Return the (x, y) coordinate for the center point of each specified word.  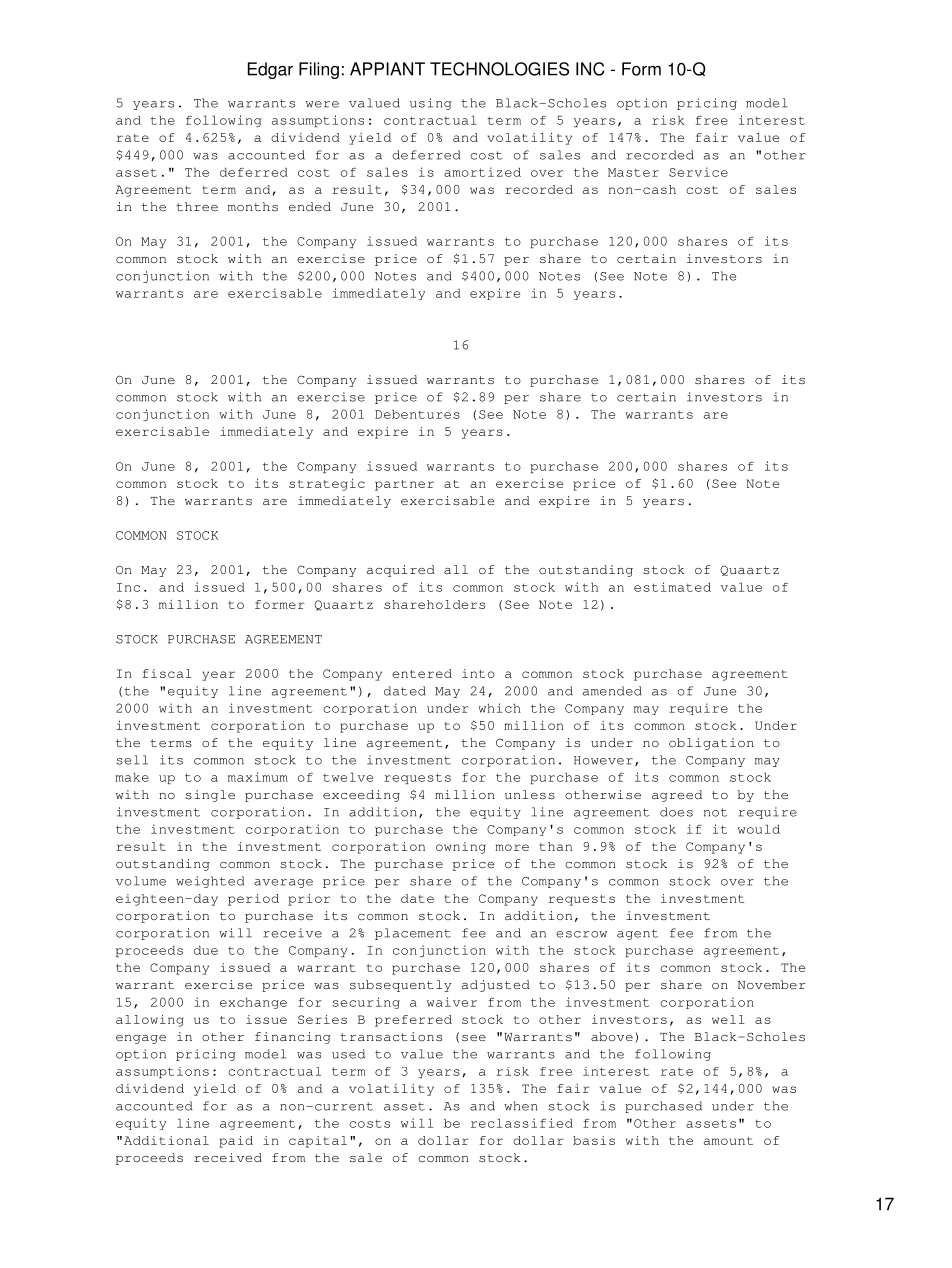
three (197, 206)
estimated (672, 587)
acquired (401, 571)
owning (461, 848)
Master (633, 172)
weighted (210, 882)
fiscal (167, 673)
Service (698, 172)
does (676, 812)
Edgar (270, 70)
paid (236, 1142)
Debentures (417, 414)
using (431, 104)
